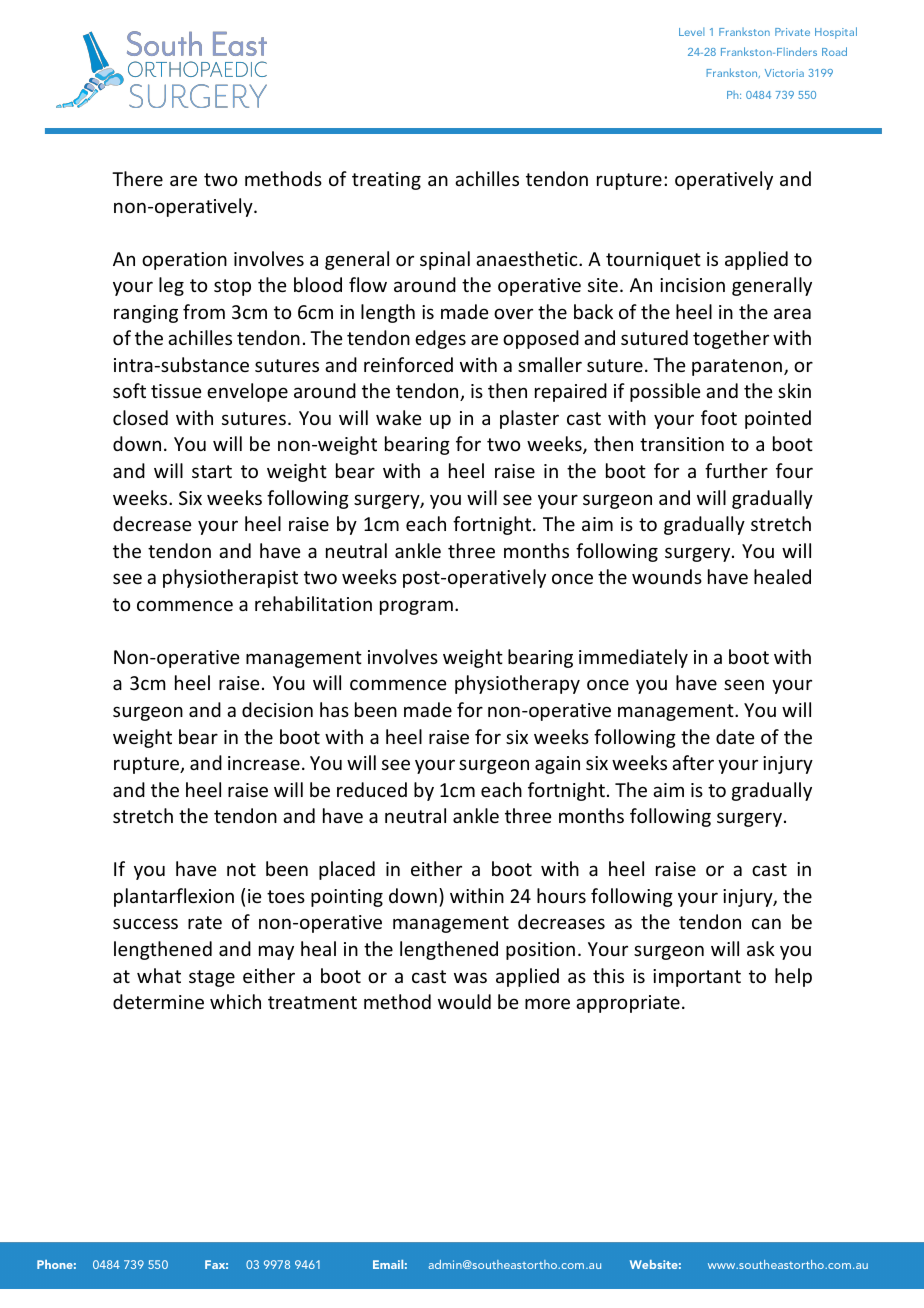  Describe the element at coordinates (778, 419) in the page. I see `pointed` at that location.
